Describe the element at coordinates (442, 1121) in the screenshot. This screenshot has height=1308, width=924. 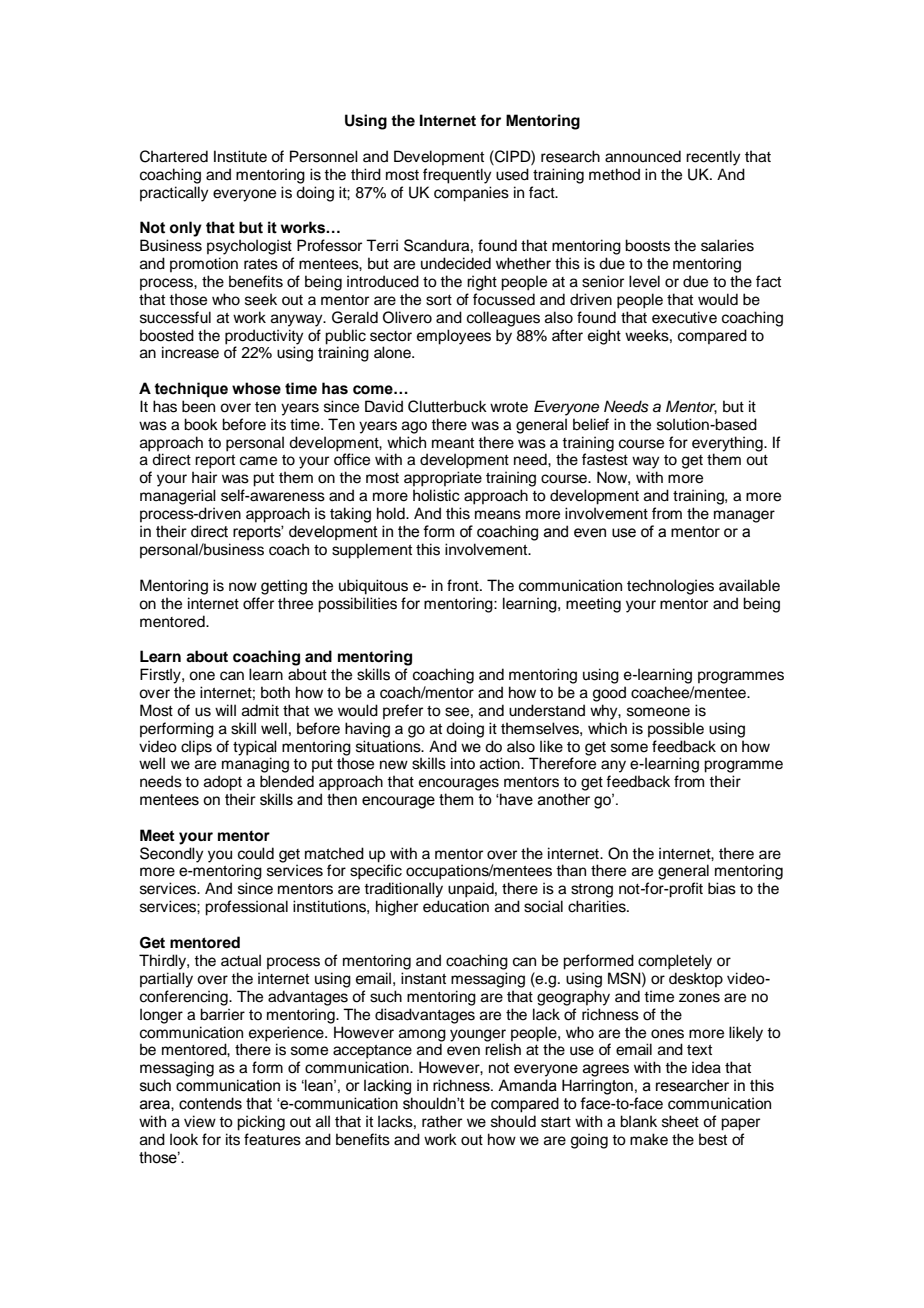
I see `rather` at that location.
